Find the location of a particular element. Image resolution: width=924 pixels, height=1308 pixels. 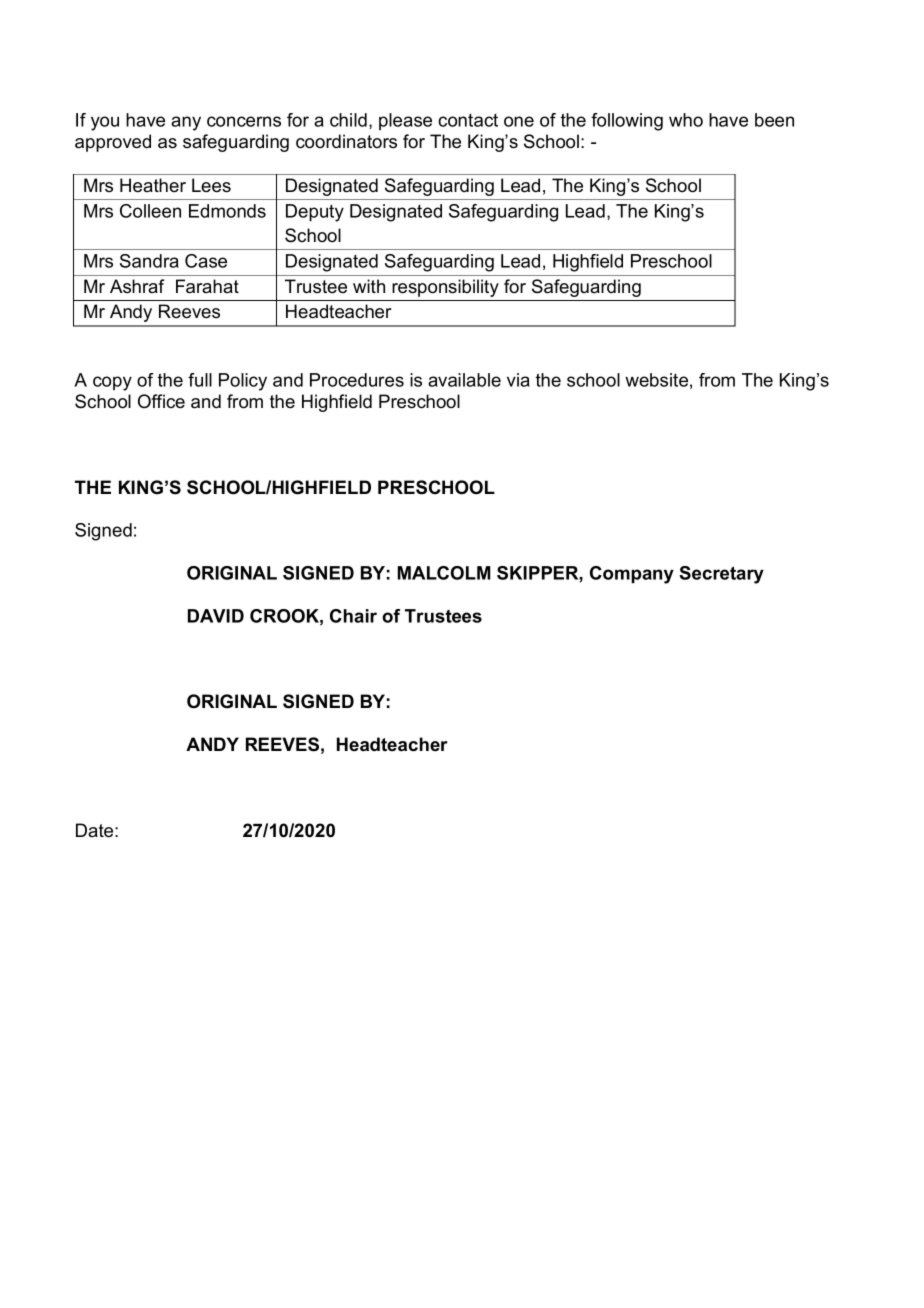

via is located at coordinates (518, 380).
